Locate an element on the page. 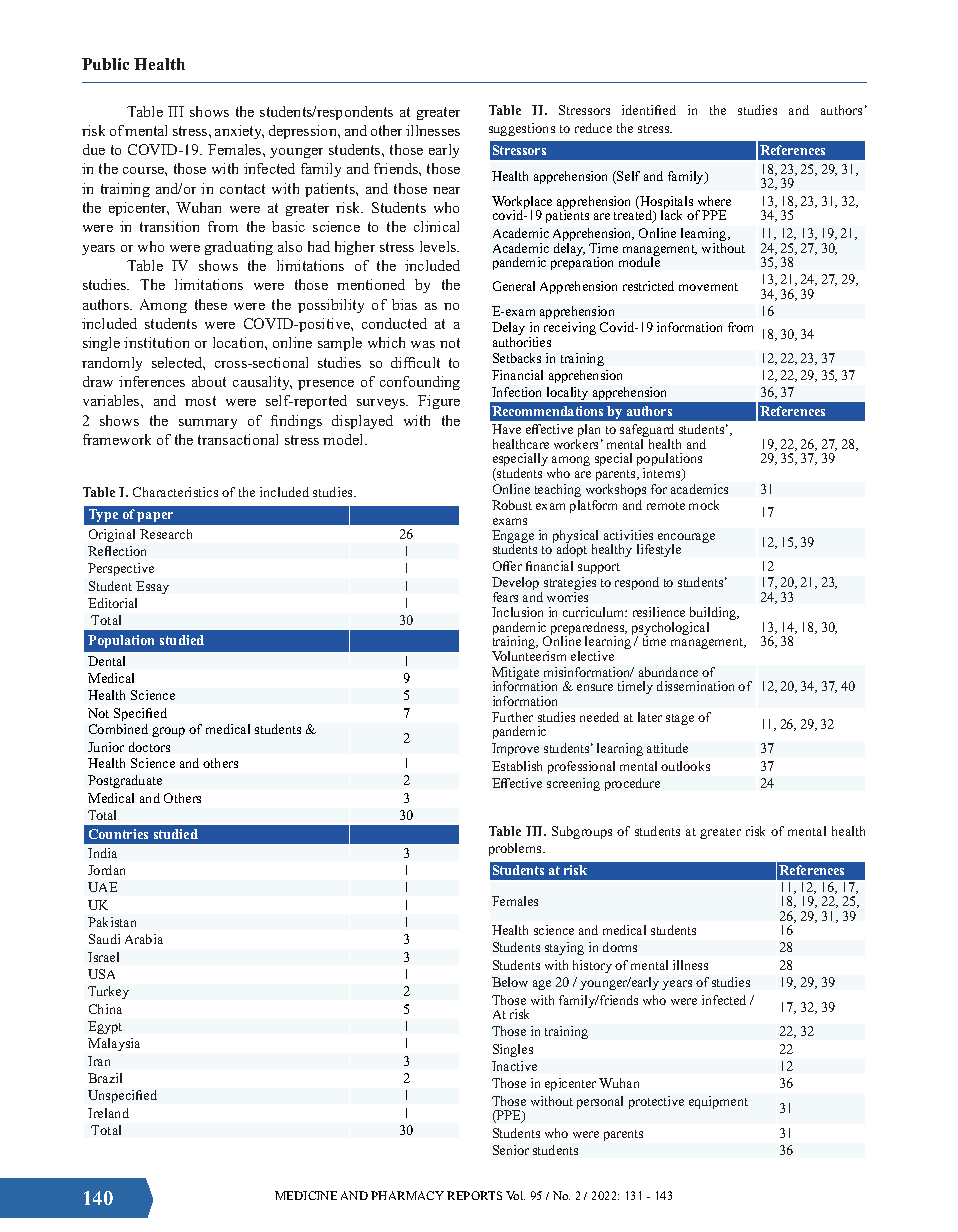 The width and height of the document is (958, 1232). identified is located at coordinates (649, 110).
